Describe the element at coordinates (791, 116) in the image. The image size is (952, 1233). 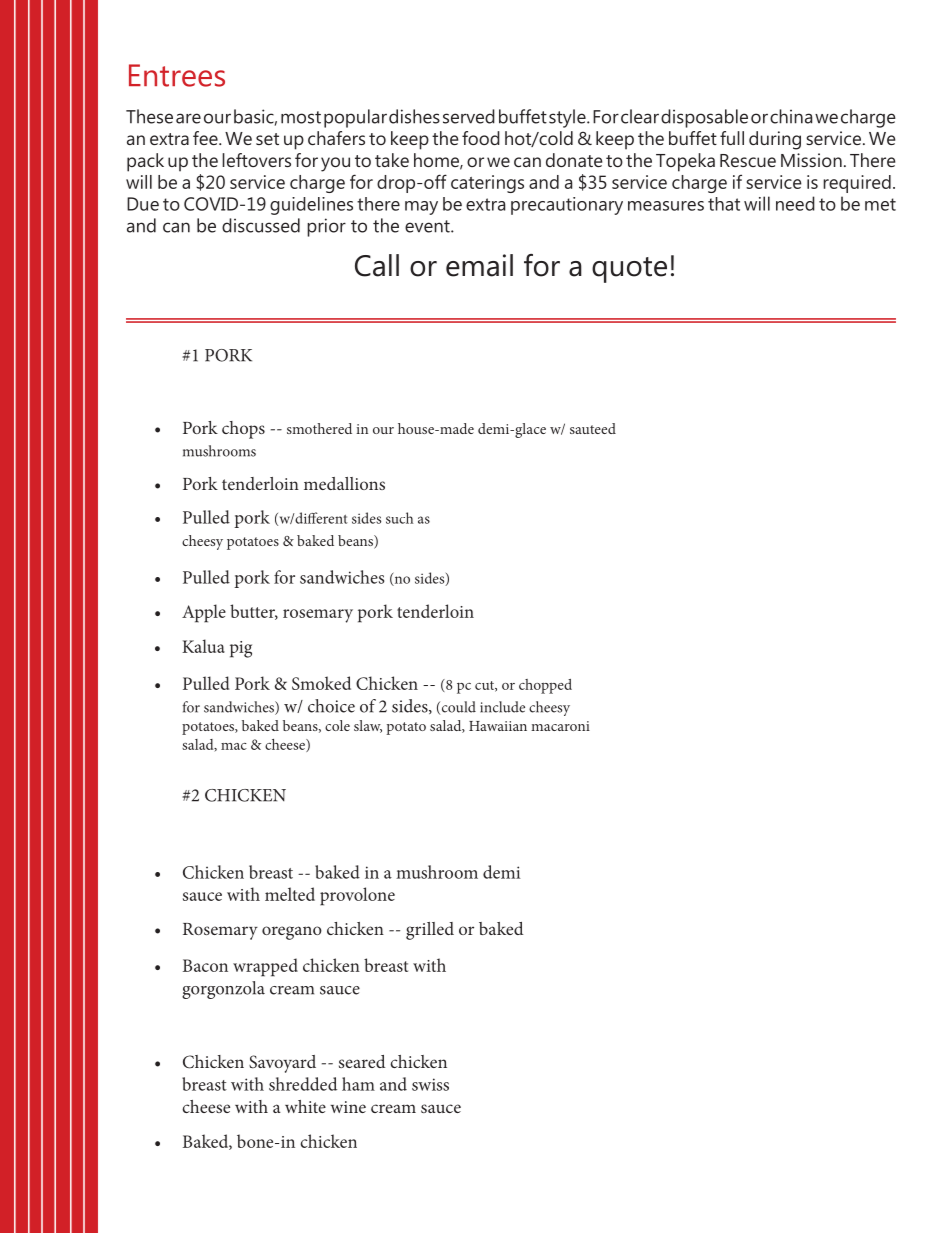
I see `china` at that location.
